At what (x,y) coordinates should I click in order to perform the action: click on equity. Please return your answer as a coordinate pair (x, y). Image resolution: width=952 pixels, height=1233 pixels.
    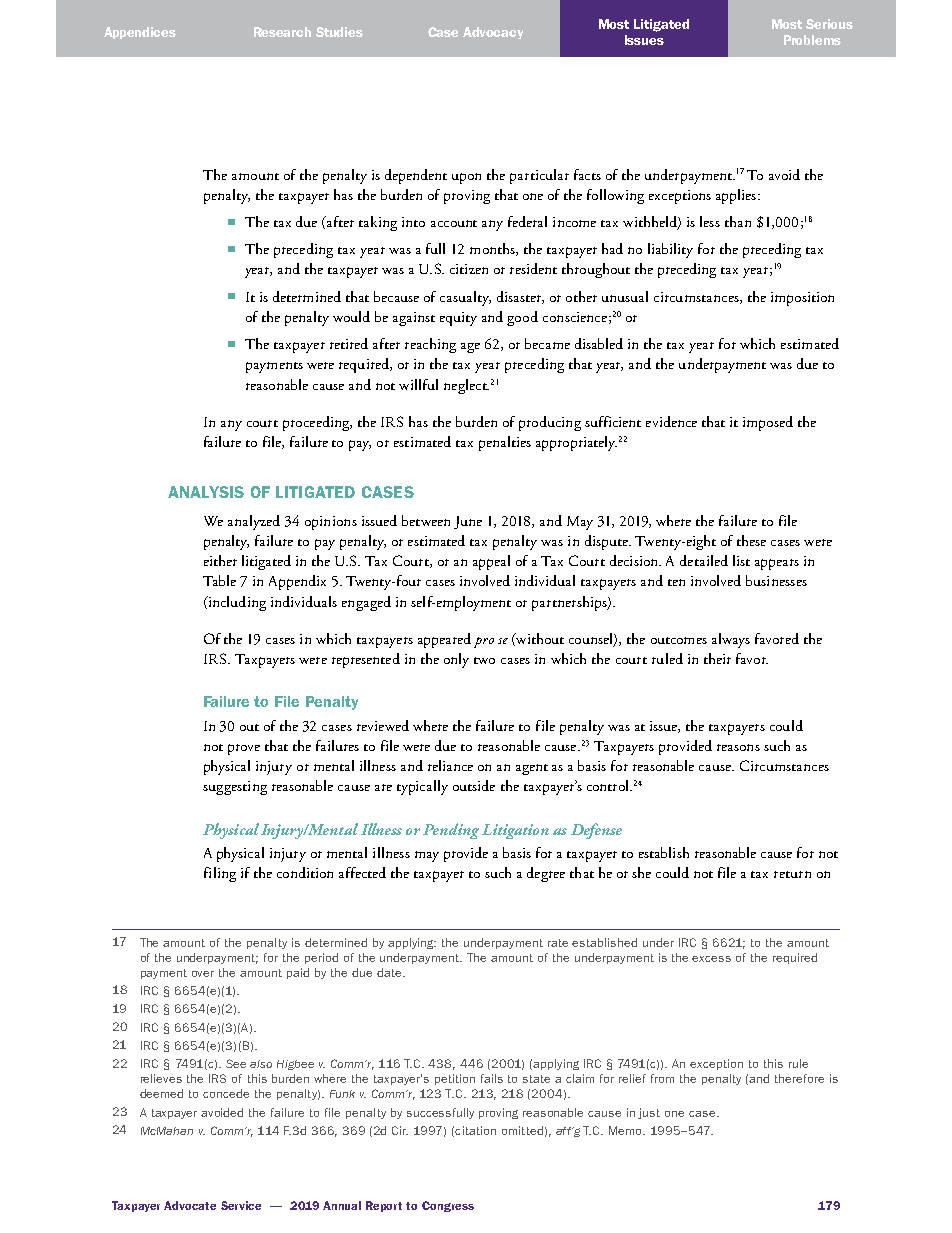
    Looking at the image, I should click on (458, 319).
